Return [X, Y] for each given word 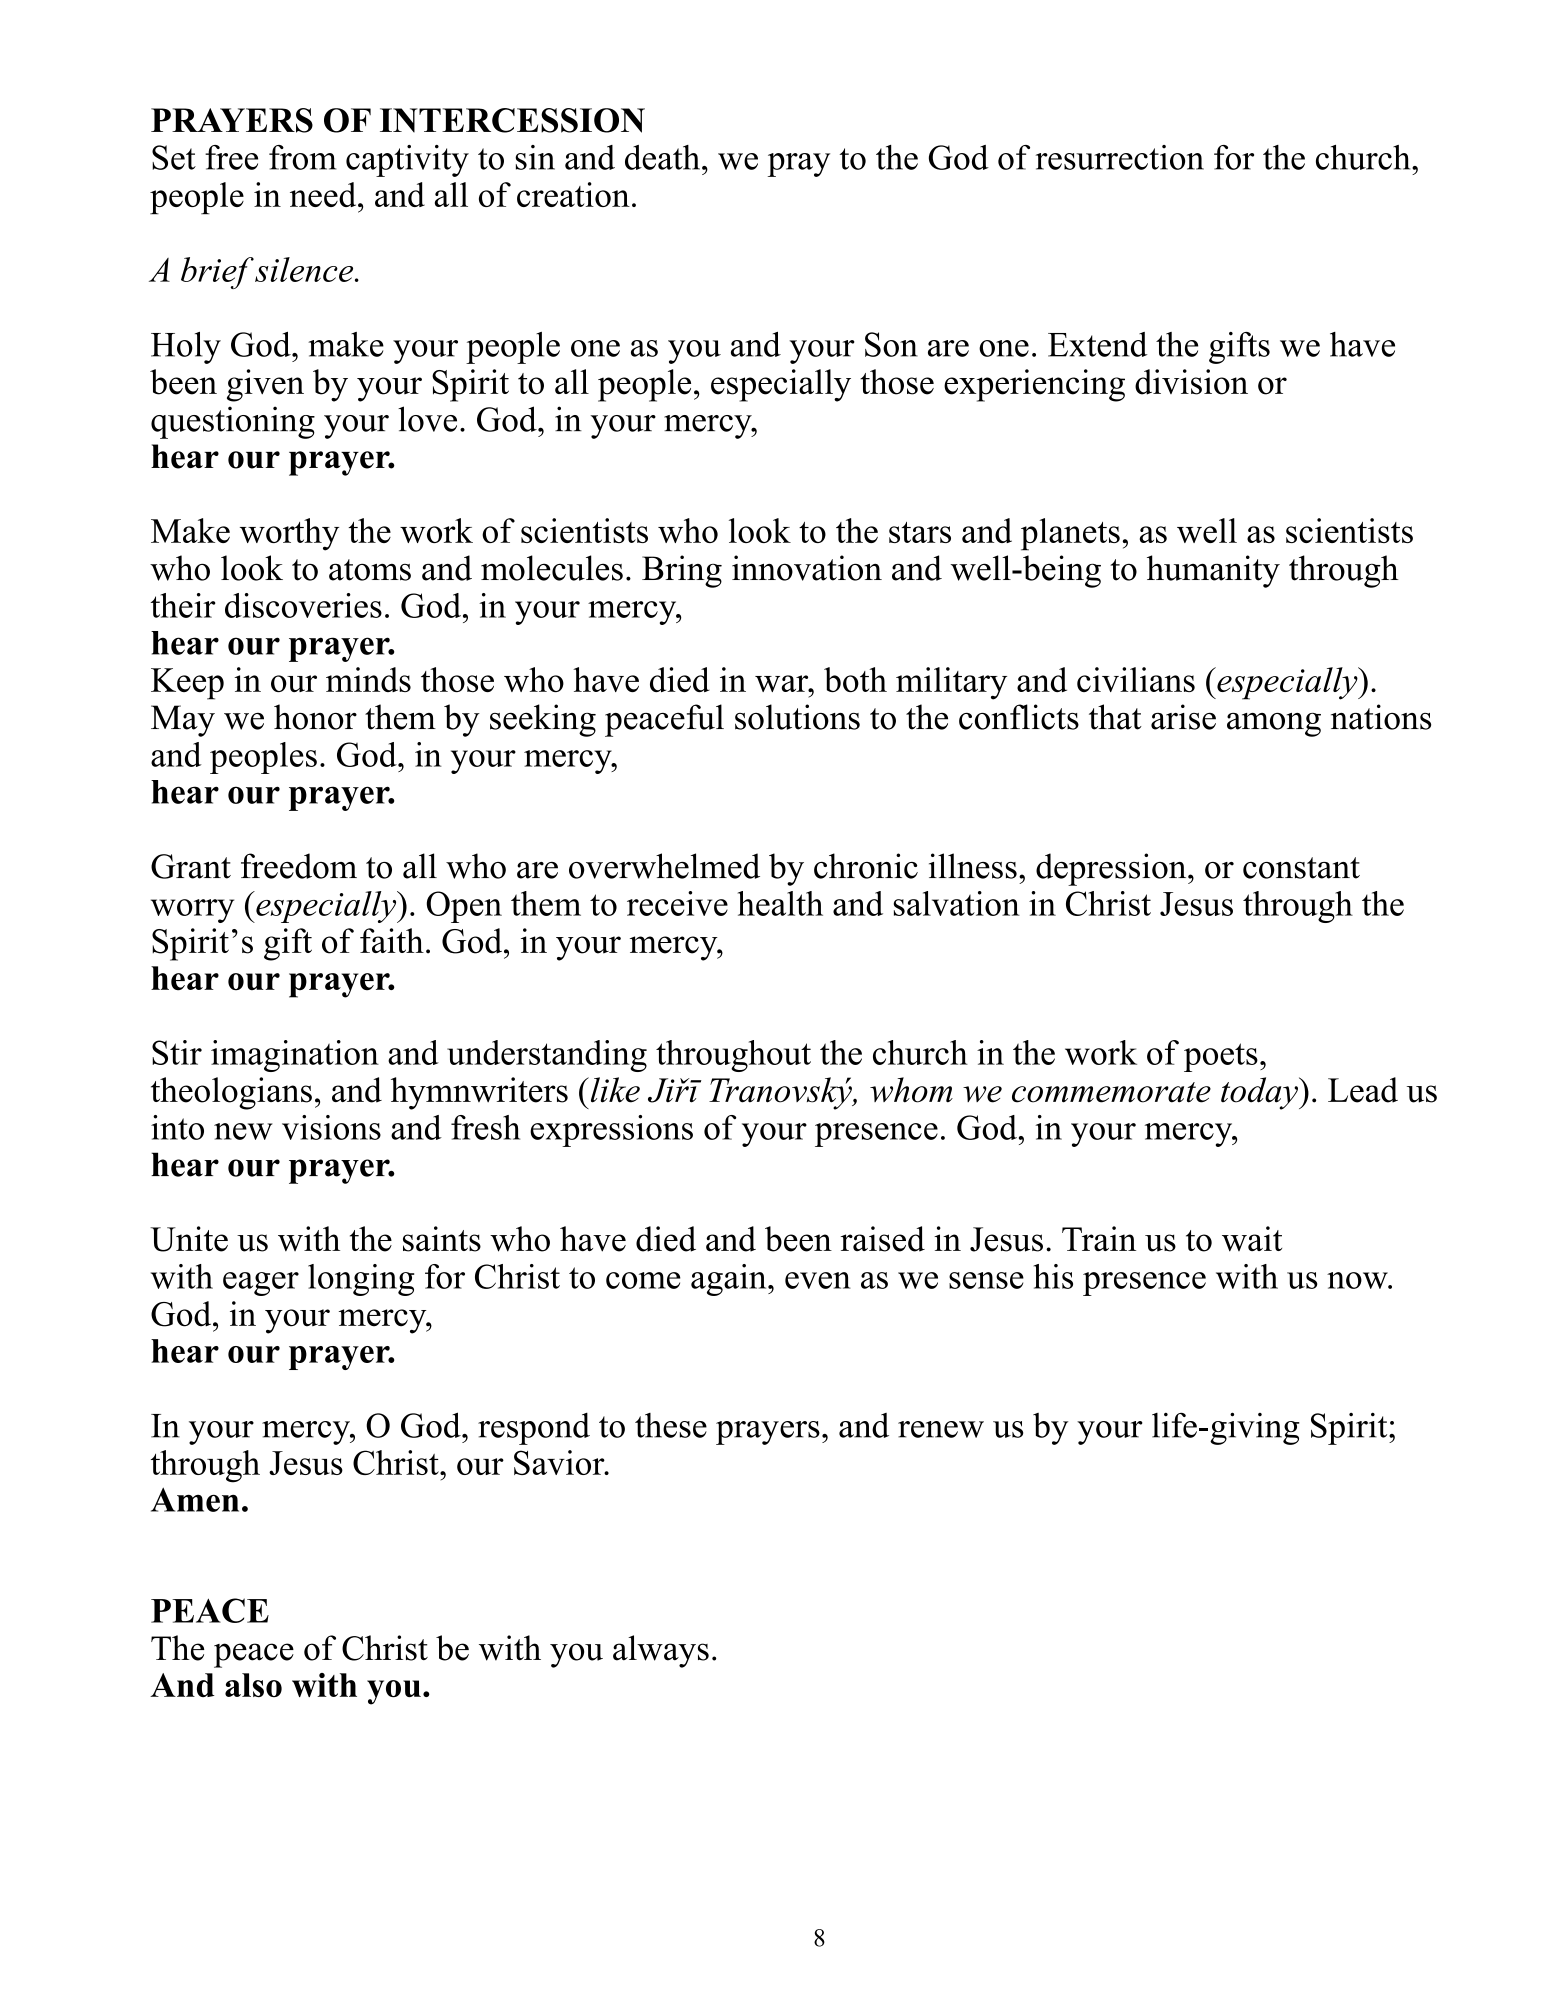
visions [331, 1127]
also [253, 1685]
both [855, 679]
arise [1183, 717]
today [1260, 1093]
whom [911, 1090]
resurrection [1120, 157]
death [662, 157]
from [302, 157]
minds [368, 679]
